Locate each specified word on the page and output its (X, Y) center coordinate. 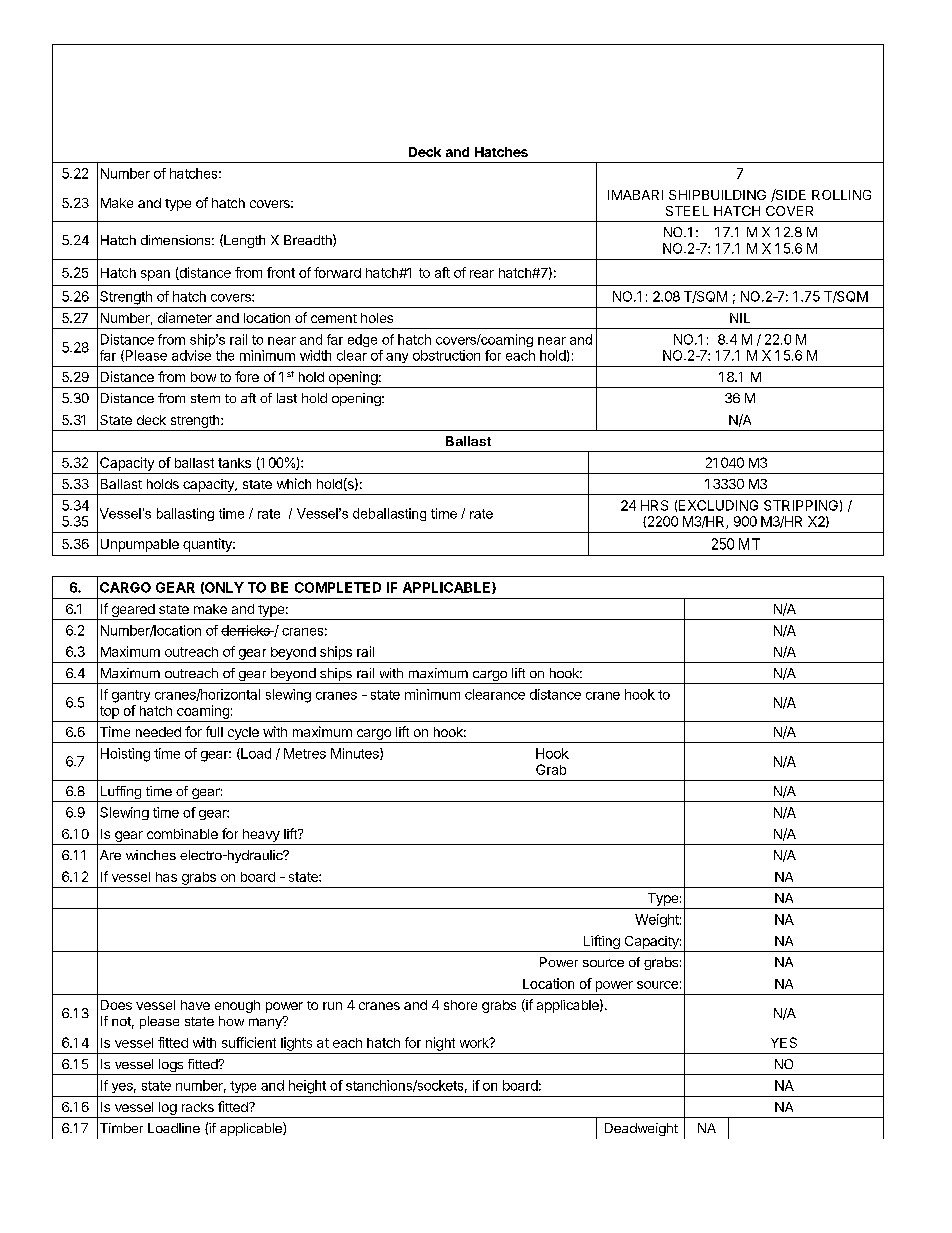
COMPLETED (338, 587)
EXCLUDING (718, 505)
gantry (131, 696)
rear (482, 274)
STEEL (687, 211)
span (155, 275)
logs (171, 1067)
